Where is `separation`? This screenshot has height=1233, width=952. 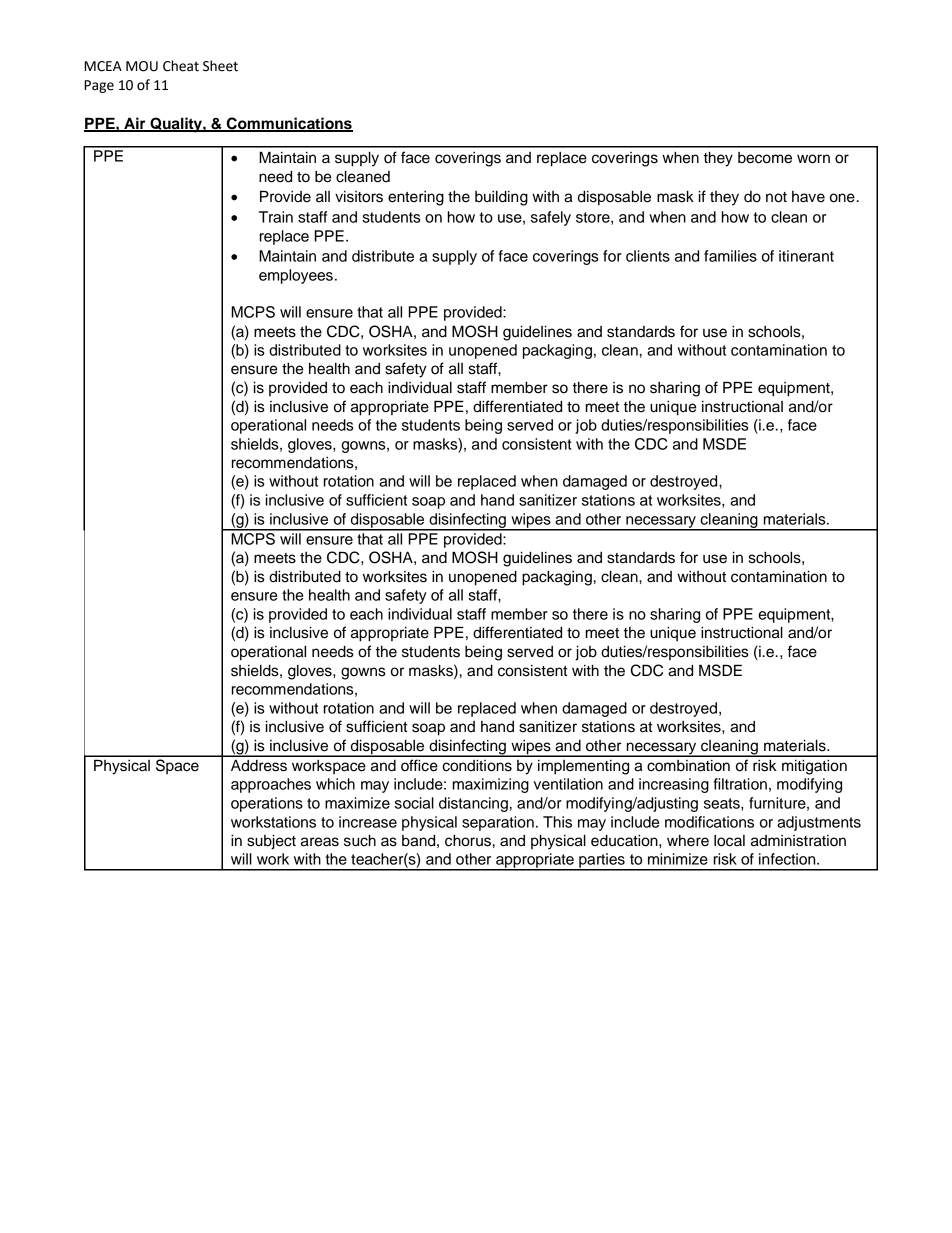 separation is located at coordinates (498, 823).
